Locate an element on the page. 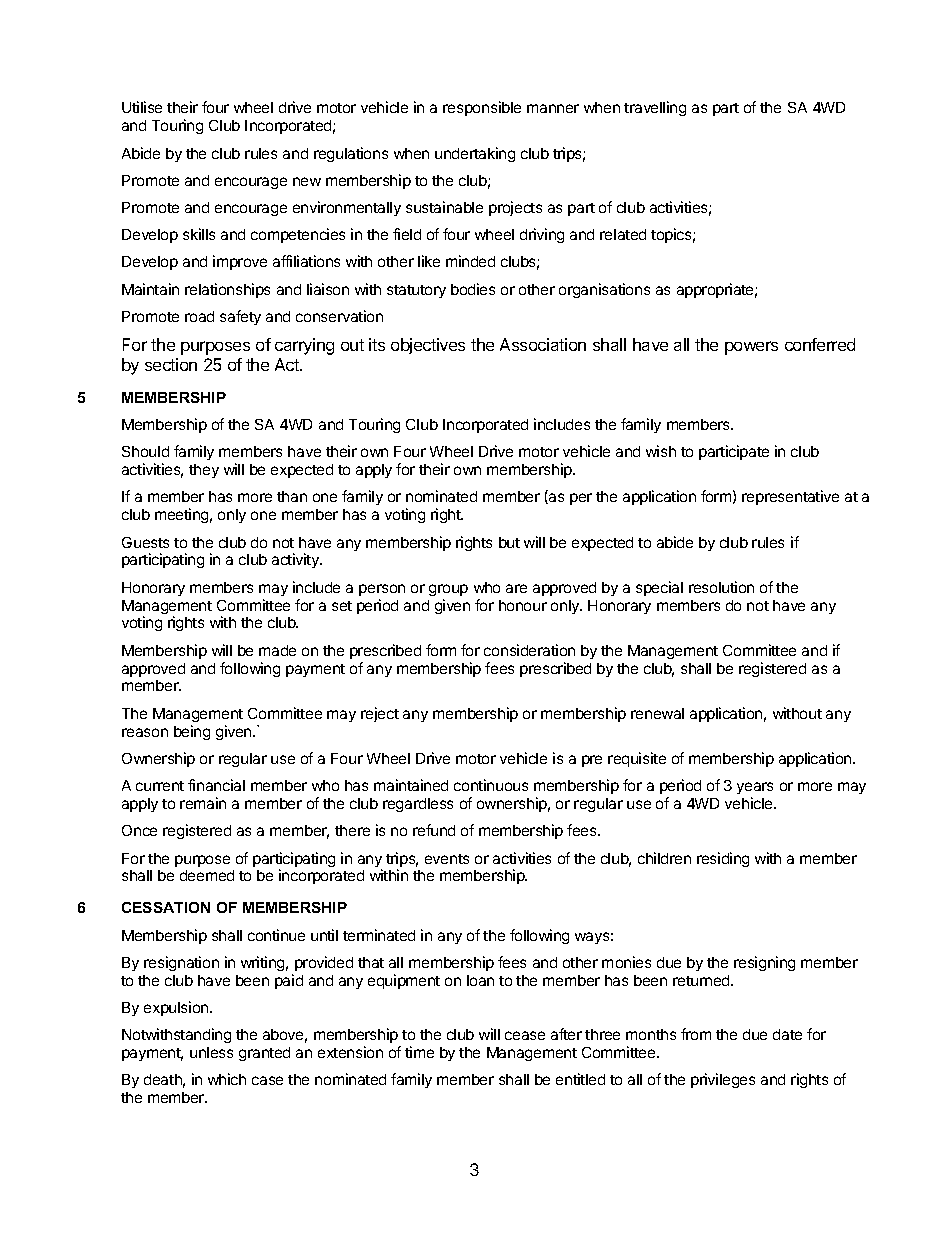 The image size is (952, 1233). cease is located at coordinates (525, 1035).
